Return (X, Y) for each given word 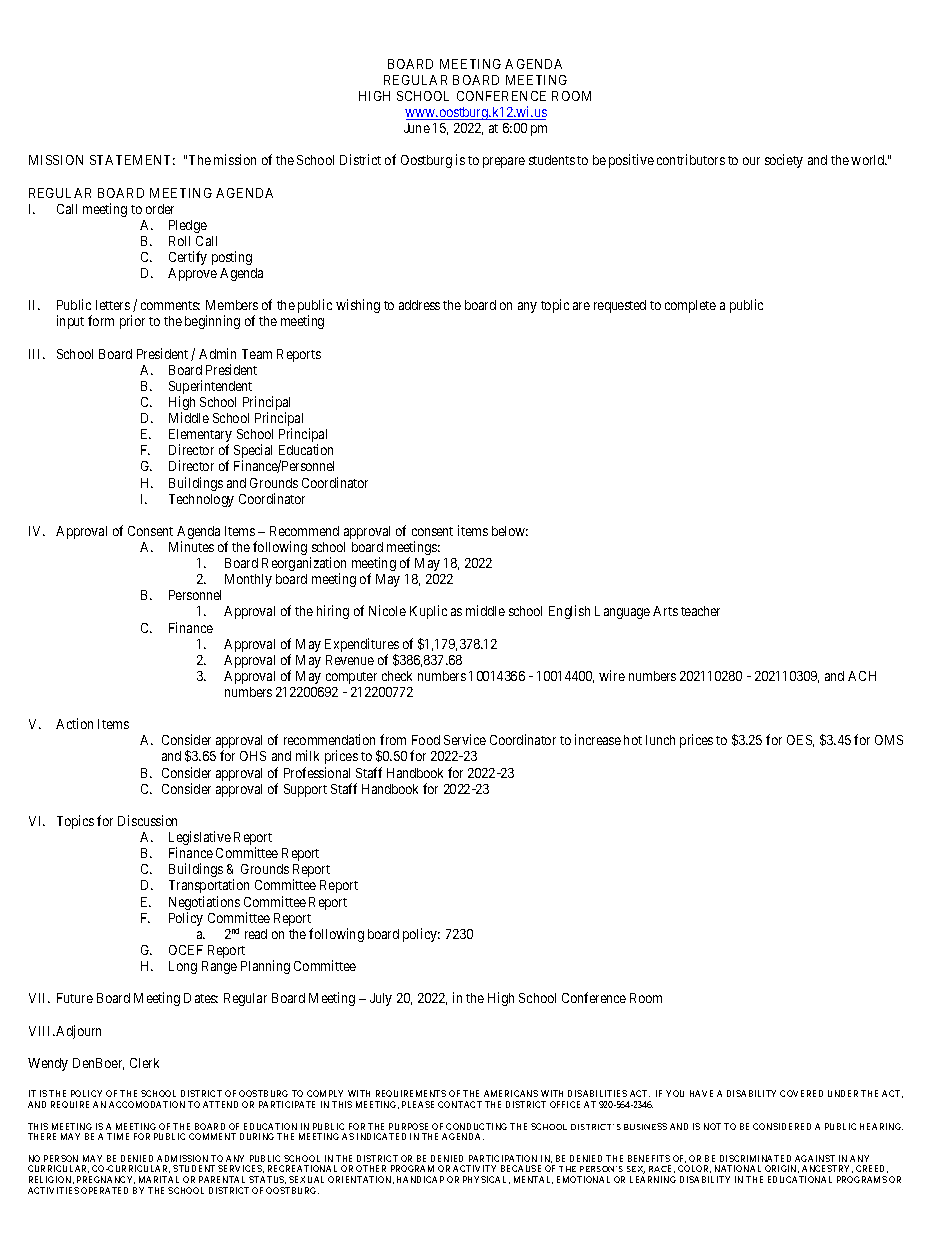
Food (426, 740)
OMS (889, 740)
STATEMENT (132, 160)
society (784, 161)
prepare (504, 162)
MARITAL (159, 1179)
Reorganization (304, 565)
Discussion (147, 820)
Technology (201, 500)
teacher (700, 611)
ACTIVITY (474, 1168)
